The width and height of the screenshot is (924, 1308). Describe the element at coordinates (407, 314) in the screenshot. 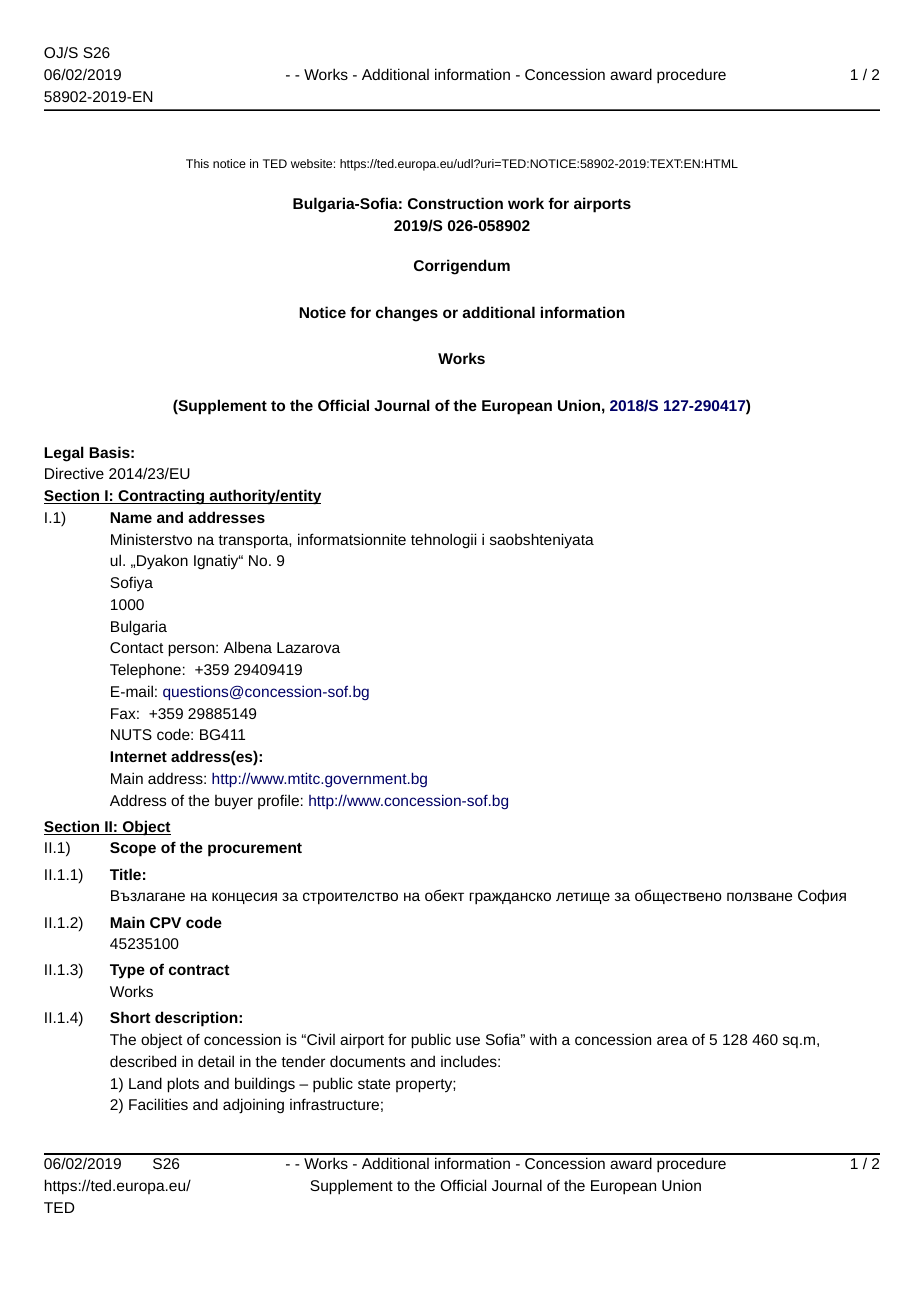

I see `changes` at that location.
